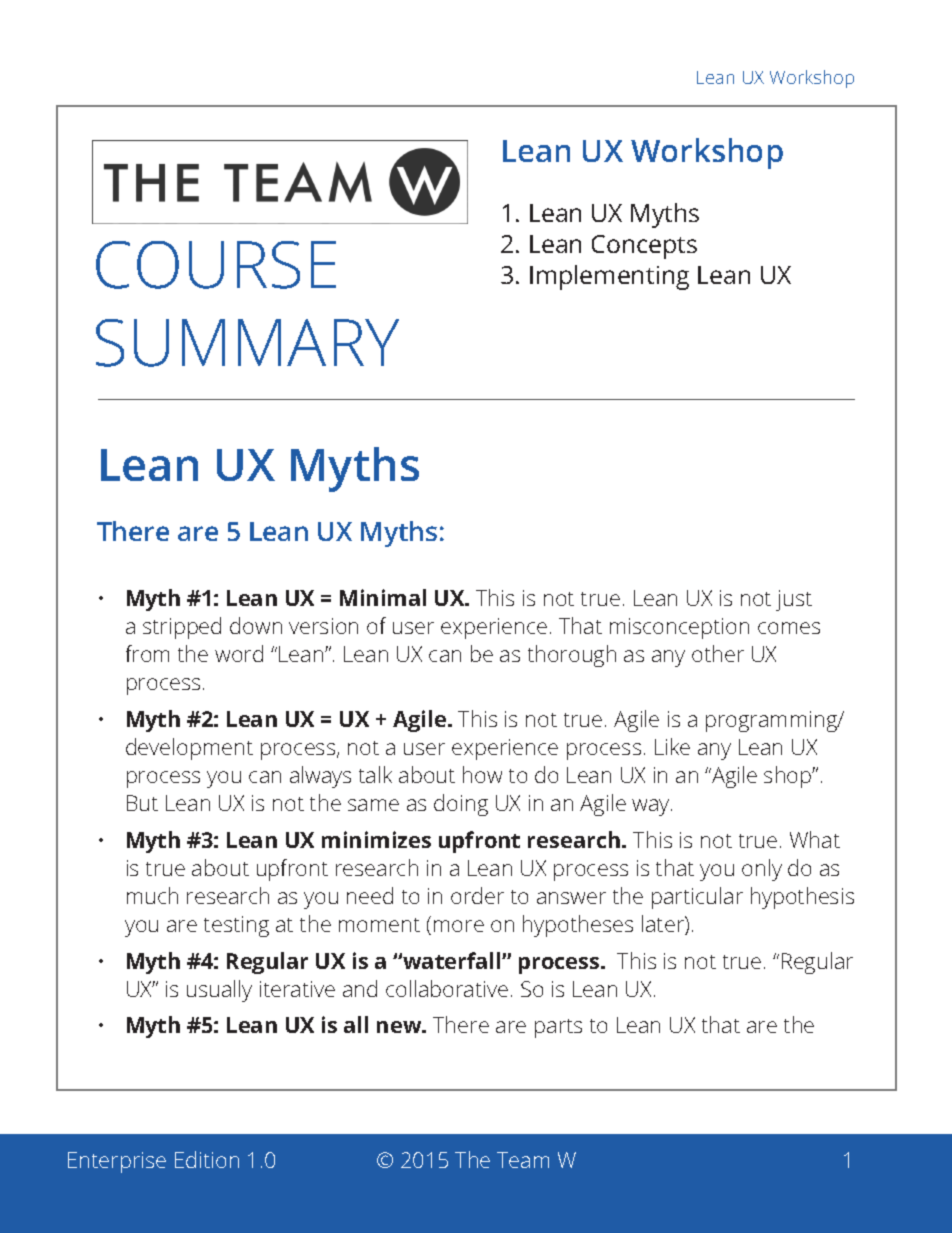  I want to click on Implementing, so click(609, 277).
